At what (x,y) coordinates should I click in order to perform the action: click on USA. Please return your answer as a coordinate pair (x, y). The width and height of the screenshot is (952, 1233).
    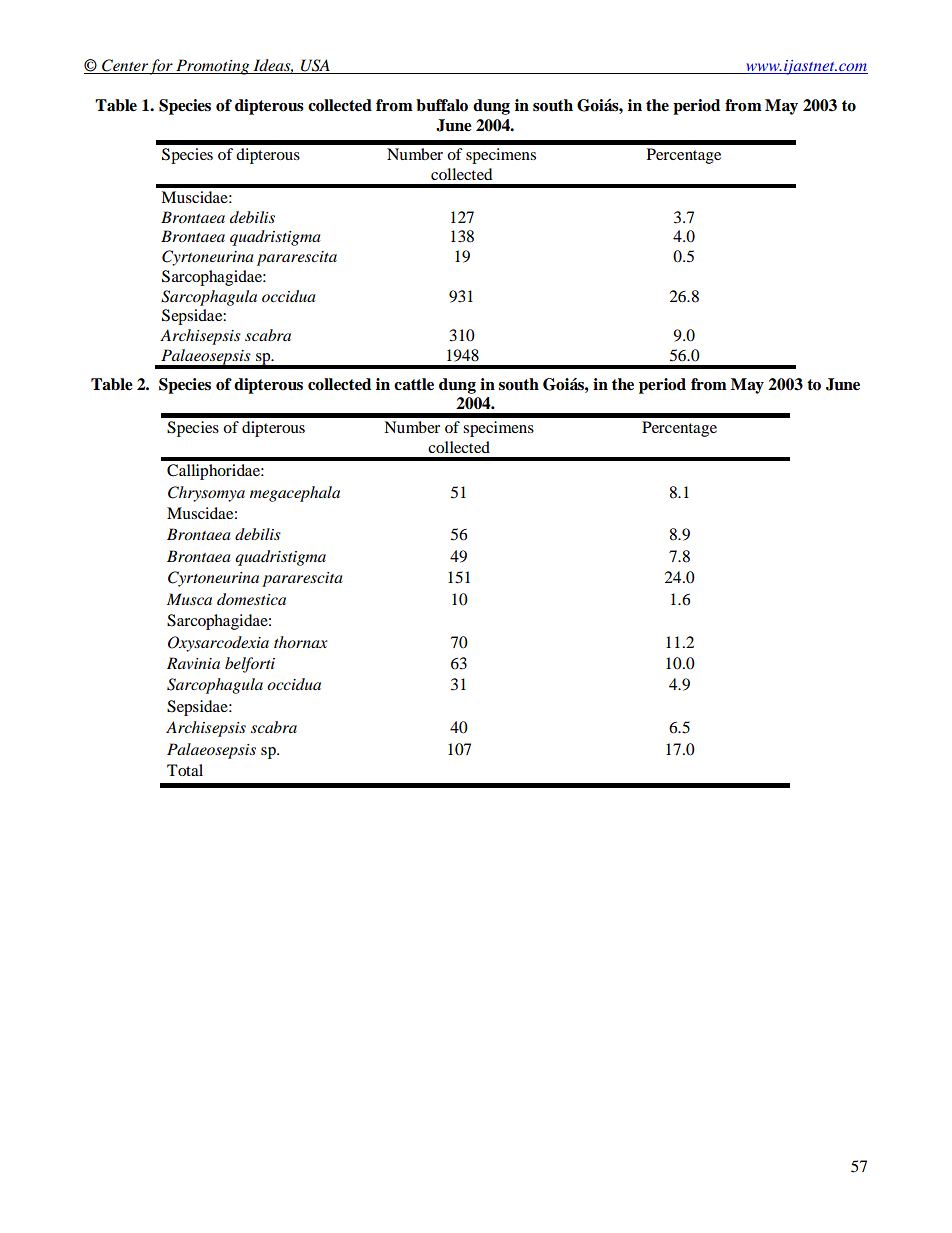
    Looking at the image, I should click on (315, 66).
